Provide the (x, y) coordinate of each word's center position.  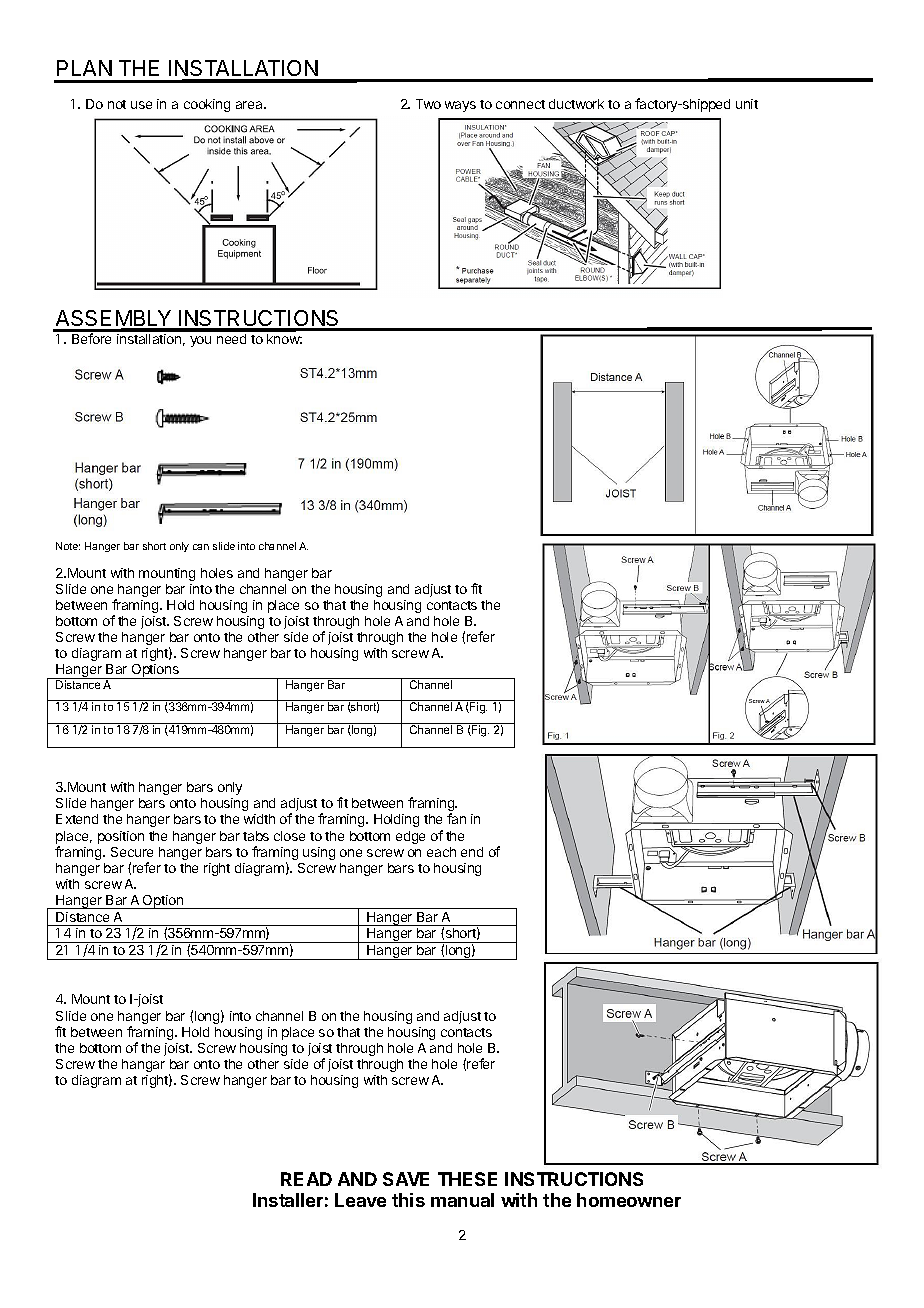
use (141, 105)
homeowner (629, 1200)
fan (456, 818)
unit (747, 104)
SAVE (406, 1179)
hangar (143, 1065)
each (441, 852)
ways (460, 106)
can (201, 547)
